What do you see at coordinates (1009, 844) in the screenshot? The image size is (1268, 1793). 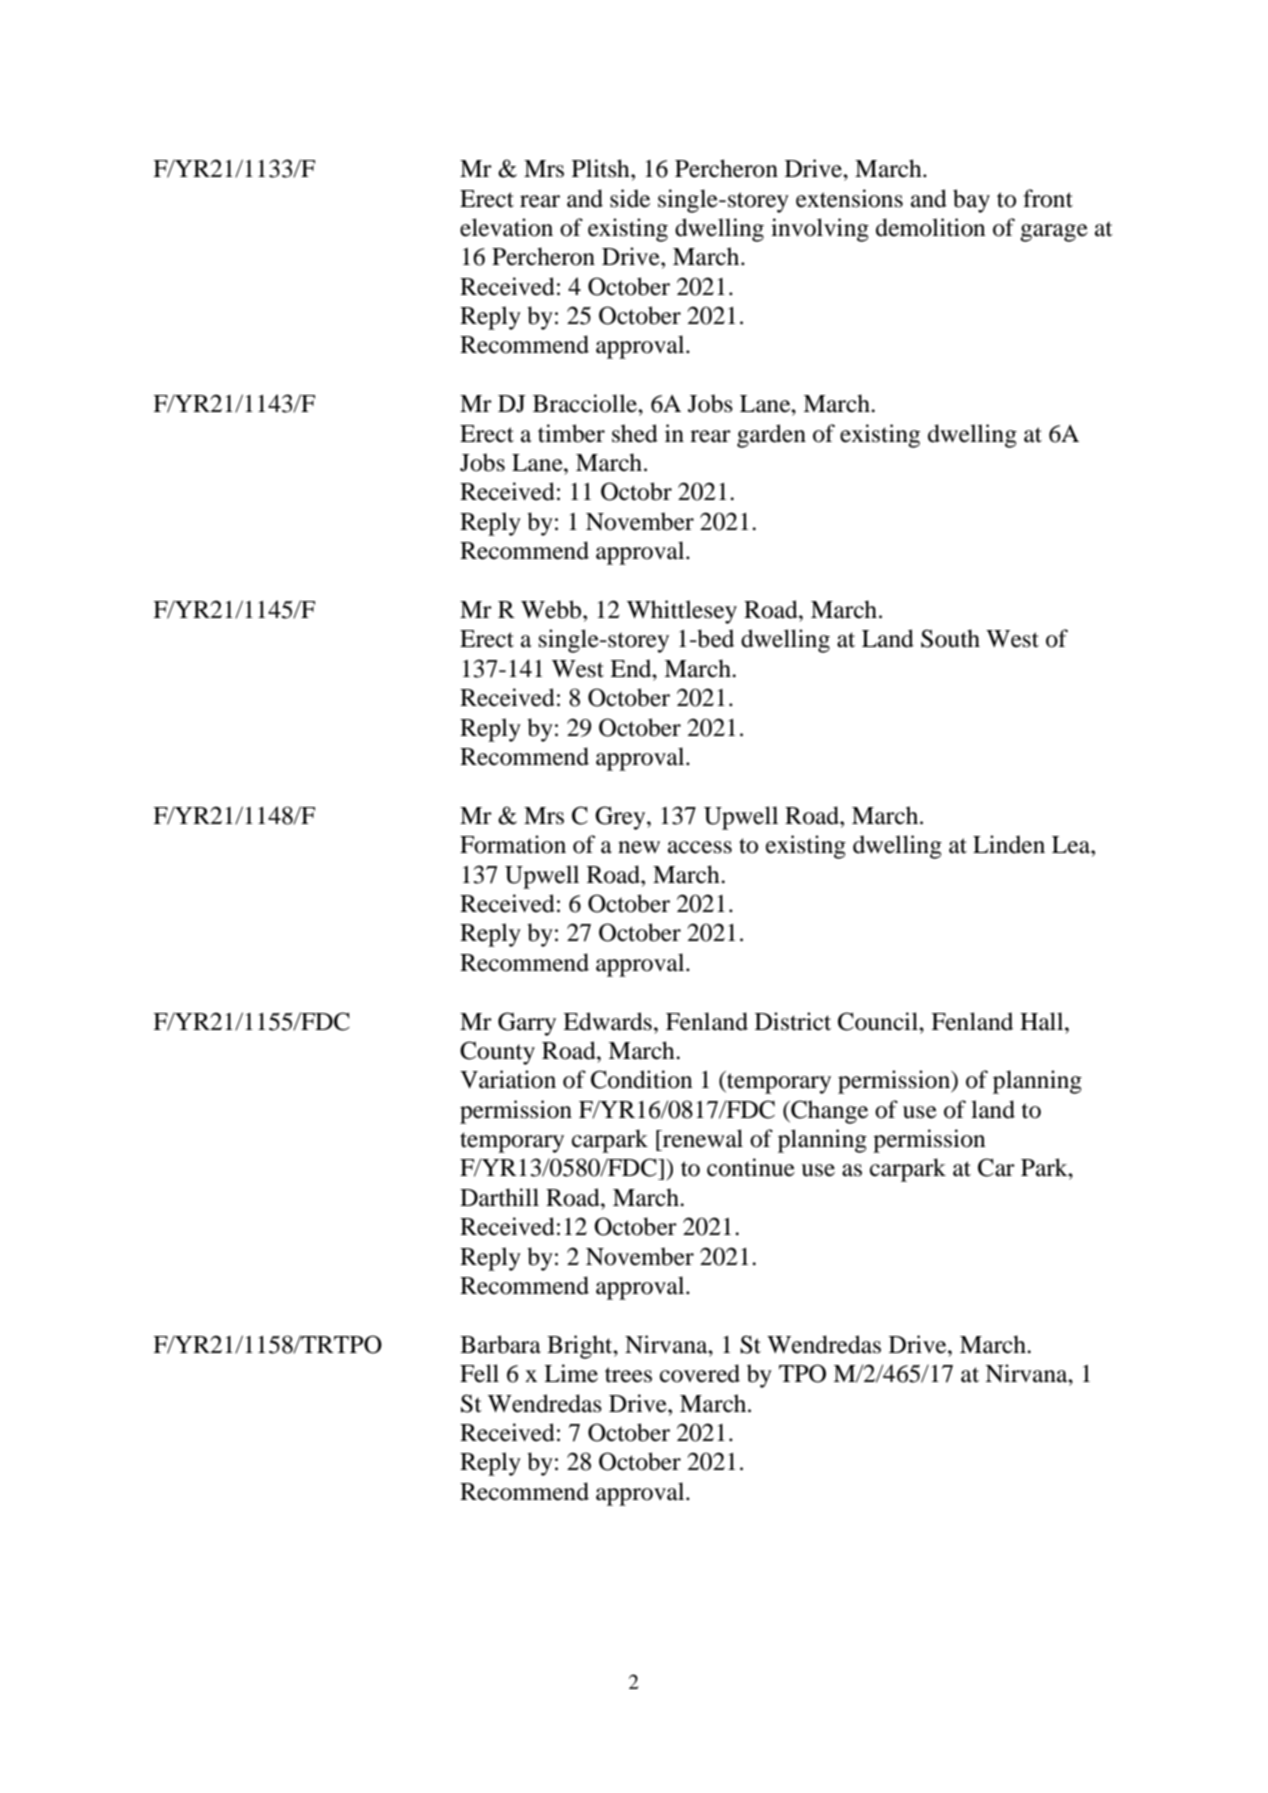 I see `Linden` at bounding box center [1009, 844].
